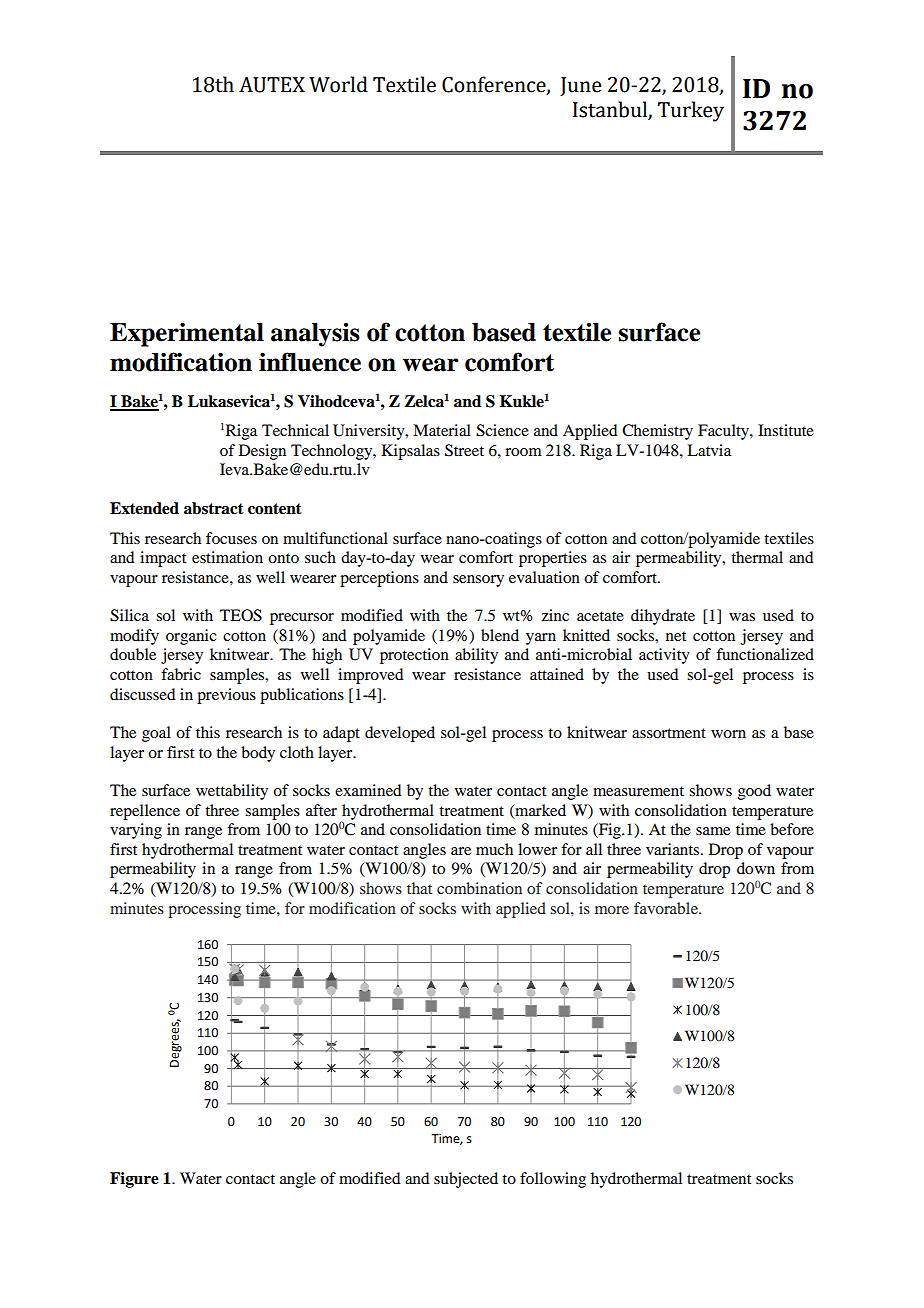 The height and width of the image is (1308, 924). What do you see at coordinates (709, 450) in the image?
I see `Latvia` at bounding box center [709, 450].
